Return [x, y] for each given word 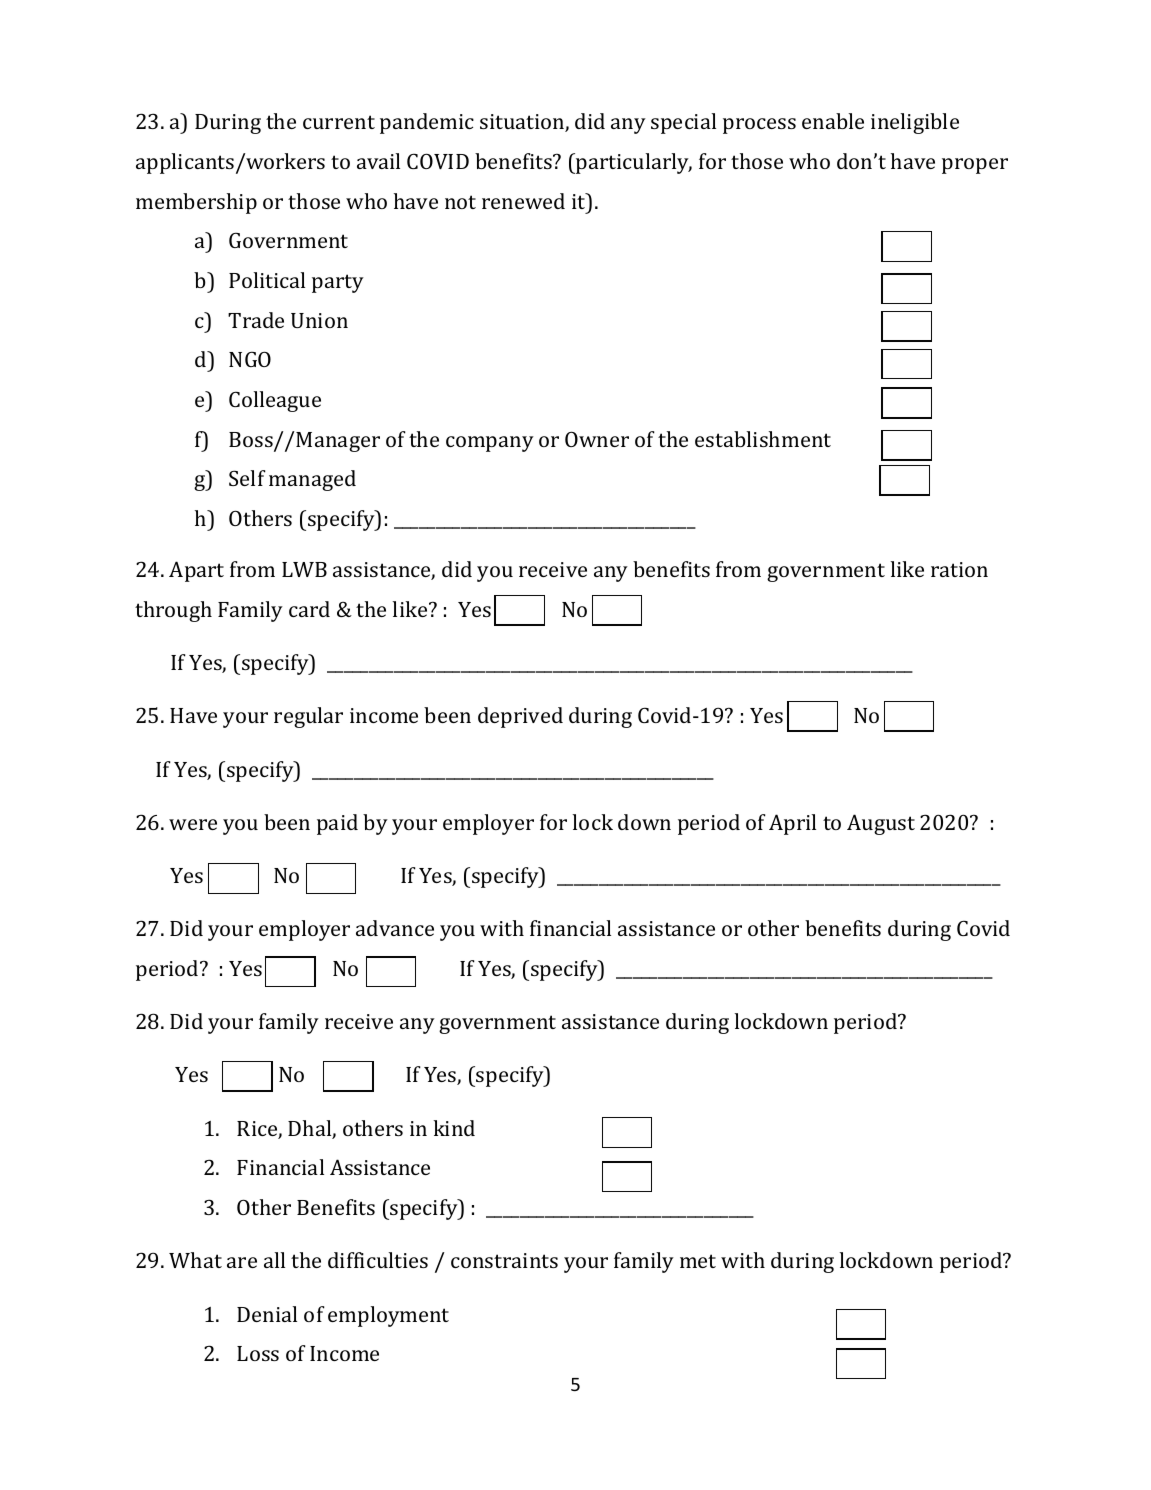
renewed [523, 201]
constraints [504, 1260]
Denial [267, 1314]
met [698, 1261]
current [339, 122]
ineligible [915, 123]
